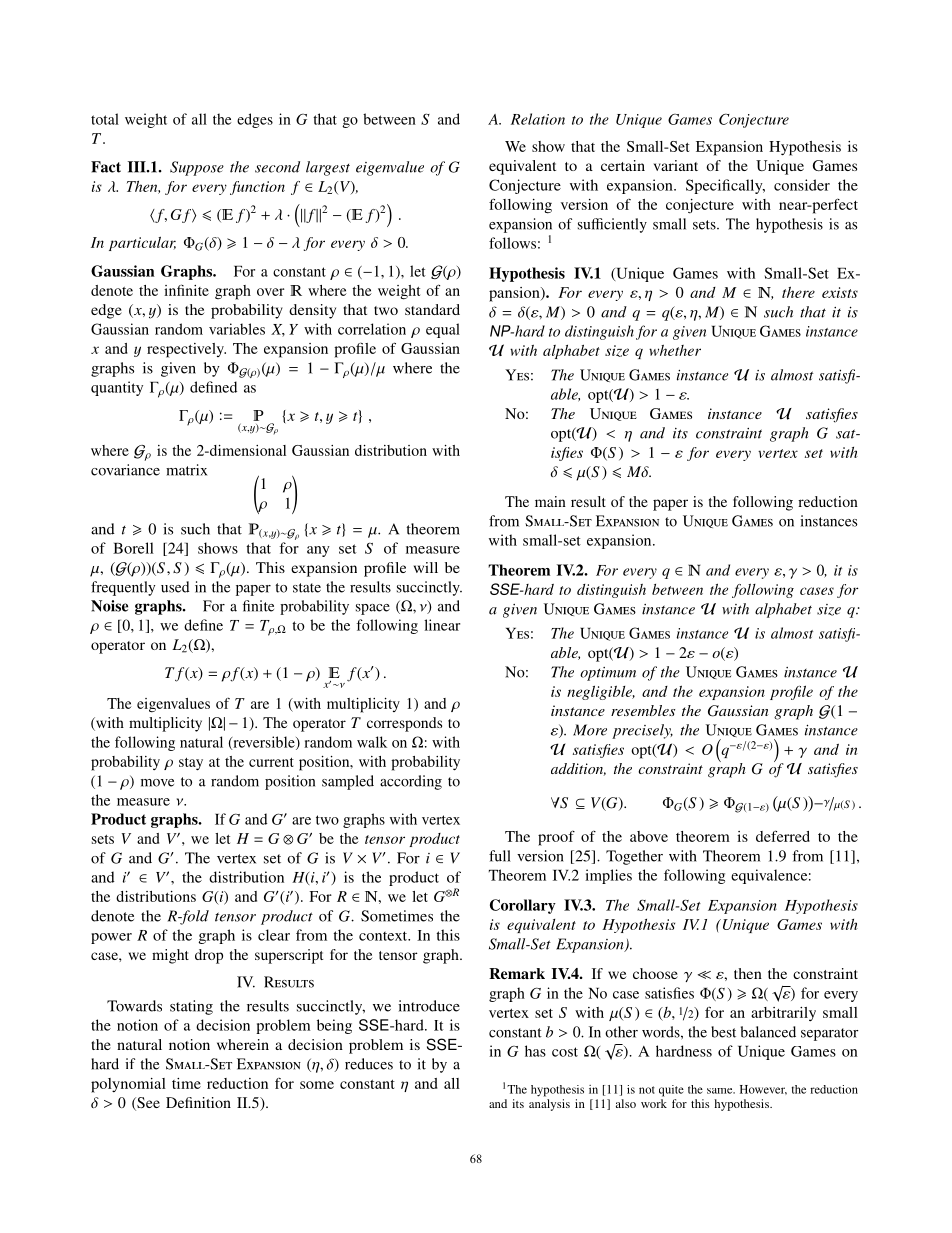  Describe the element at coordinates (802, 185) in the document. I see `consider` at that location.
